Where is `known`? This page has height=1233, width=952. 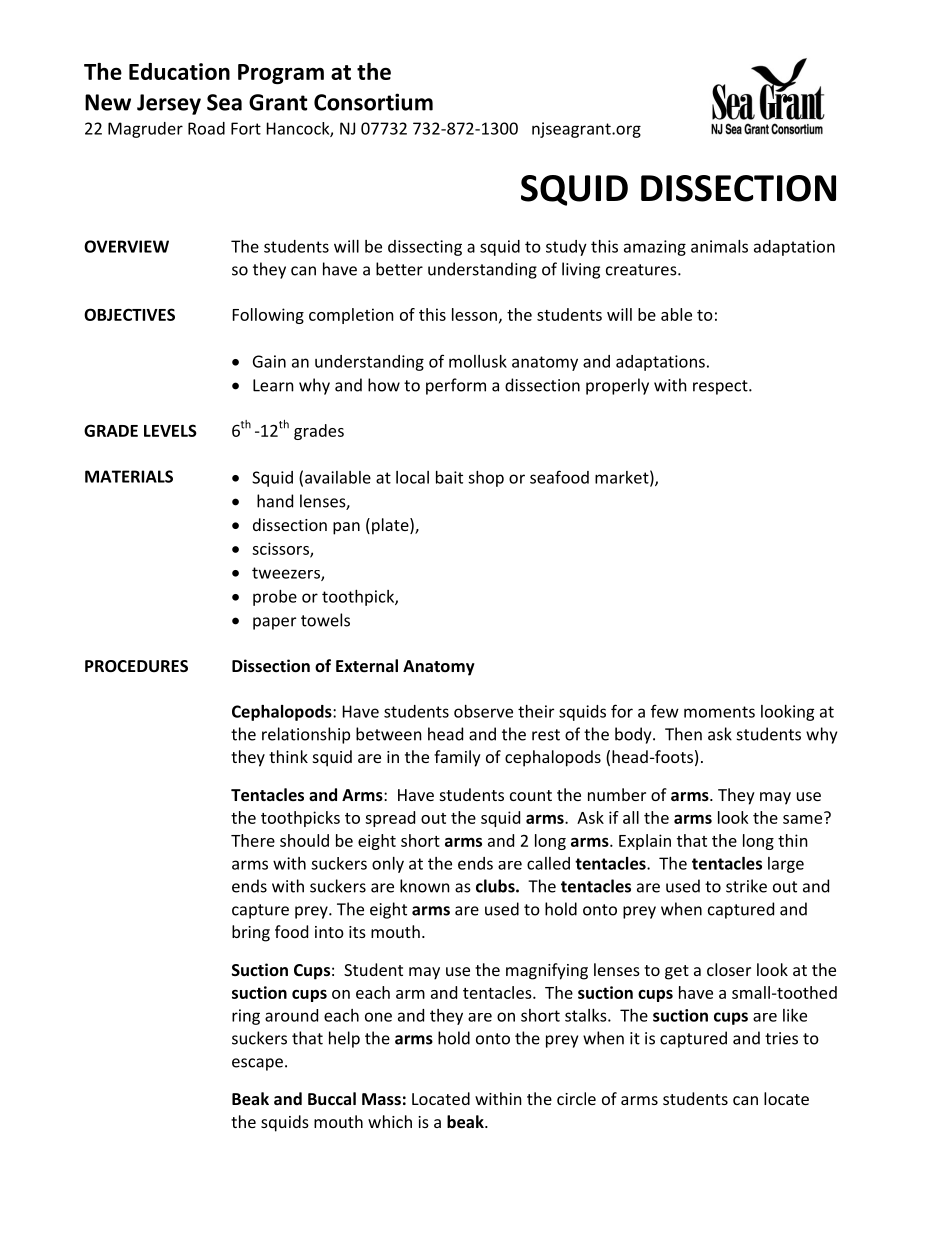 known is located at coordinates (425, 886).
